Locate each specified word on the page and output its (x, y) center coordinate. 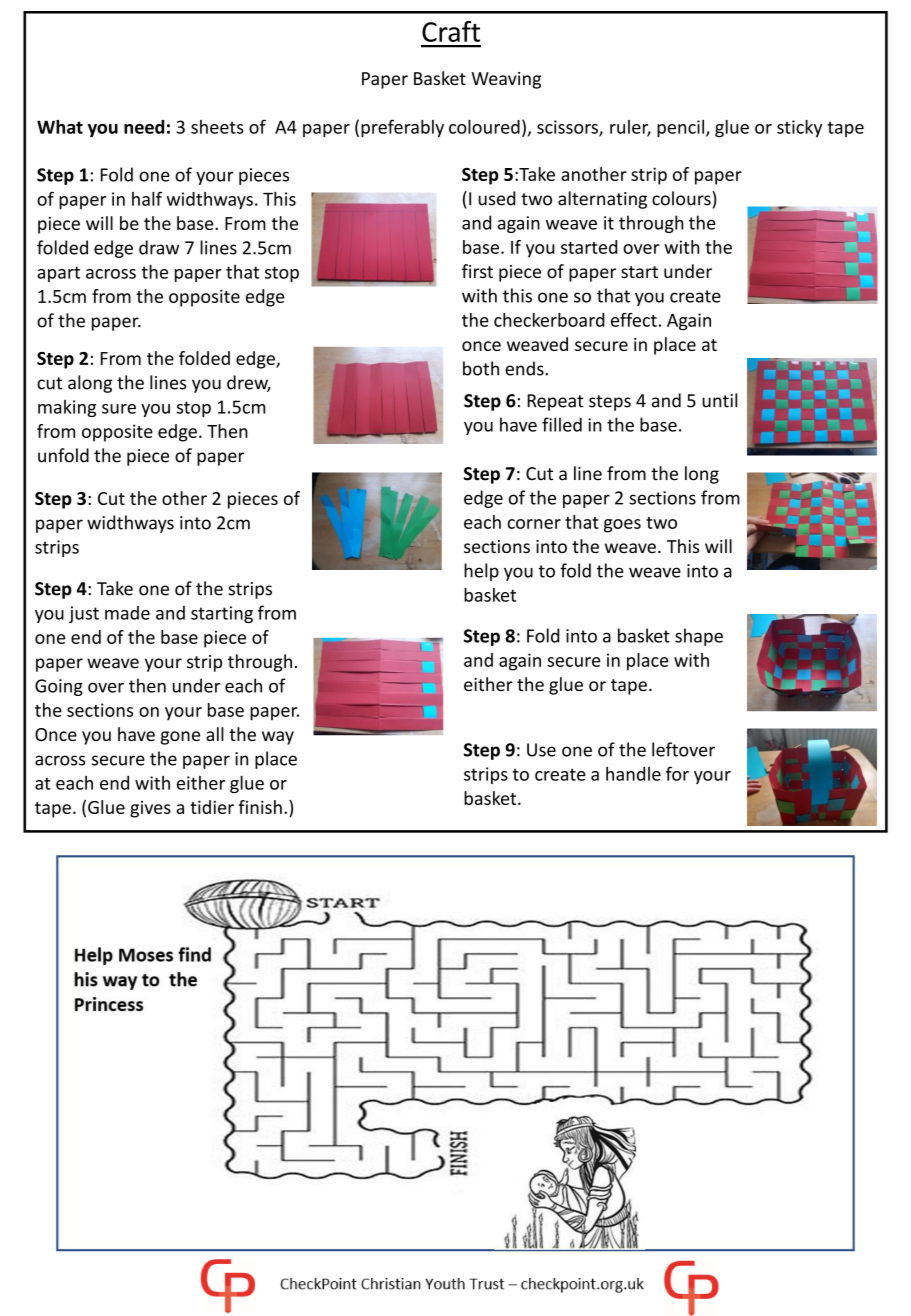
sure (119, 409)
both (481, 368)
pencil (680, 128)
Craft (451, 31)
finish (260, 807)
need (144, 127)
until (719, 400)
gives (150, 809)
